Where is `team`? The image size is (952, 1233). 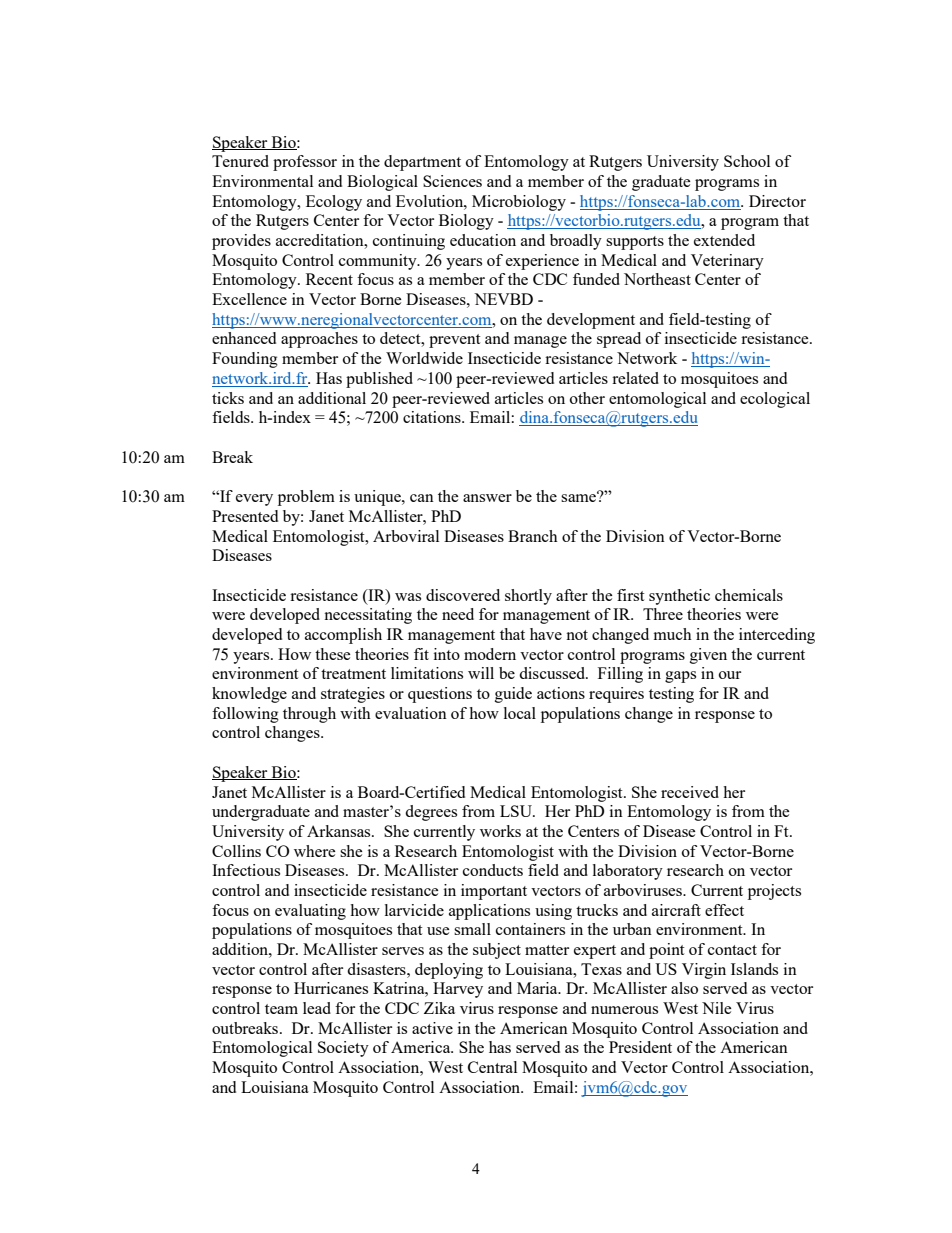 team is located at coordinates (281, 1009).
